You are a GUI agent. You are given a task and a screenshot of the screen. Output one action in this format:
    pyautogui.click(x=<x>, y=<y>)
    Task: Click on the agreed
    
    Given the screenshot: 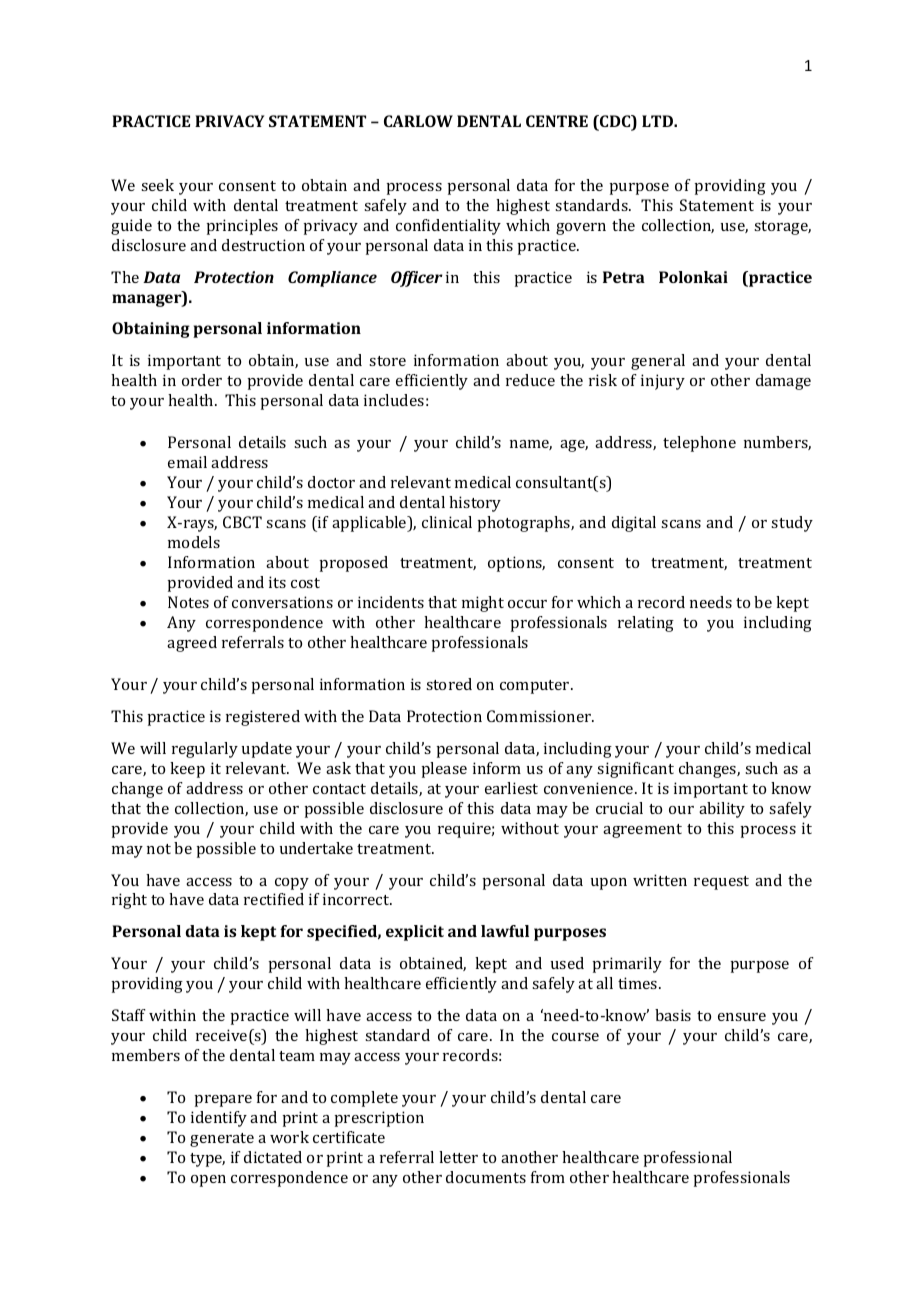 What is the action you would take?
    pyautogui.click(x=192, y=644)
